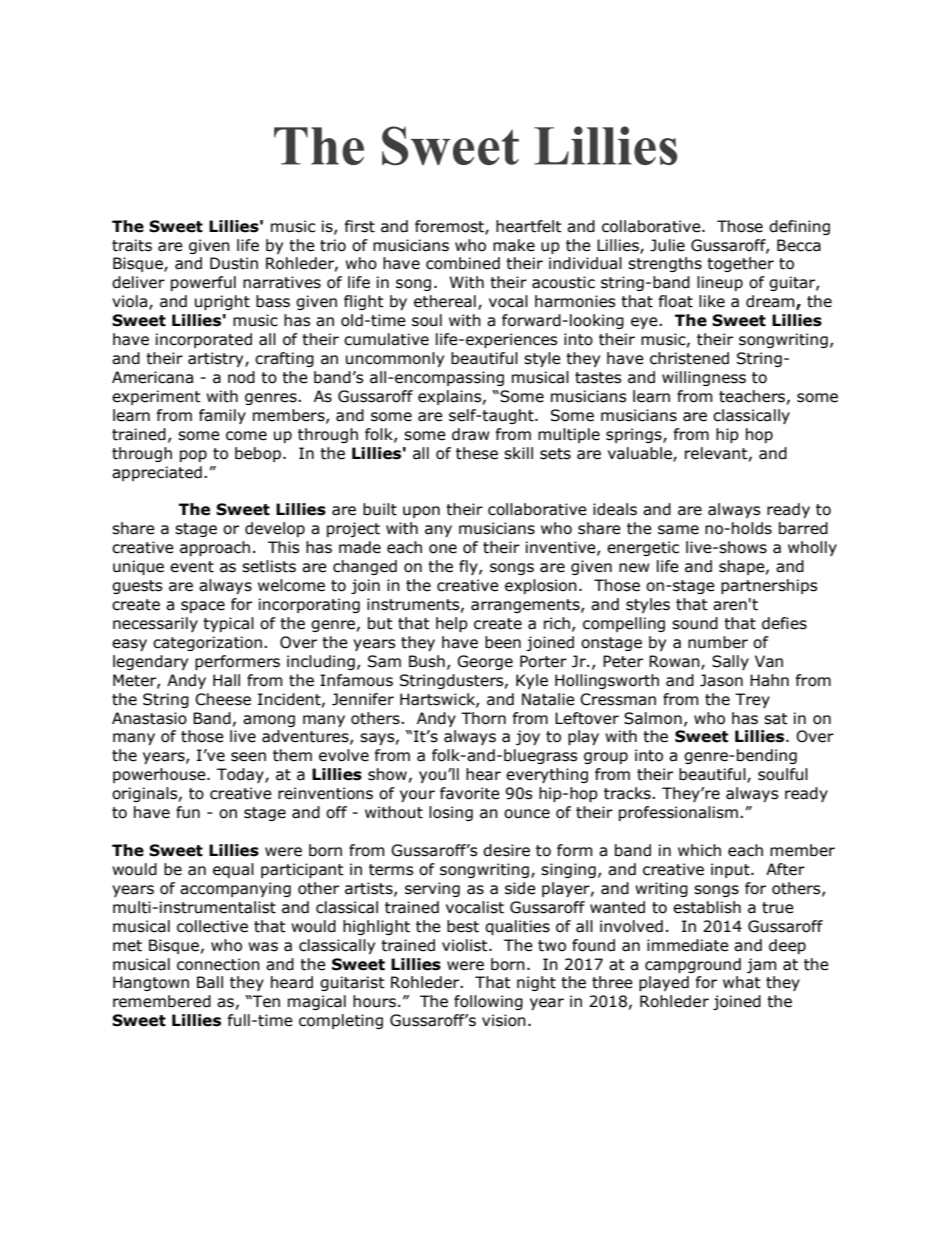  What do you see at coordinates (704, 378) in the screenshot?
I see `willingness` at bounding box center [704, 378].
